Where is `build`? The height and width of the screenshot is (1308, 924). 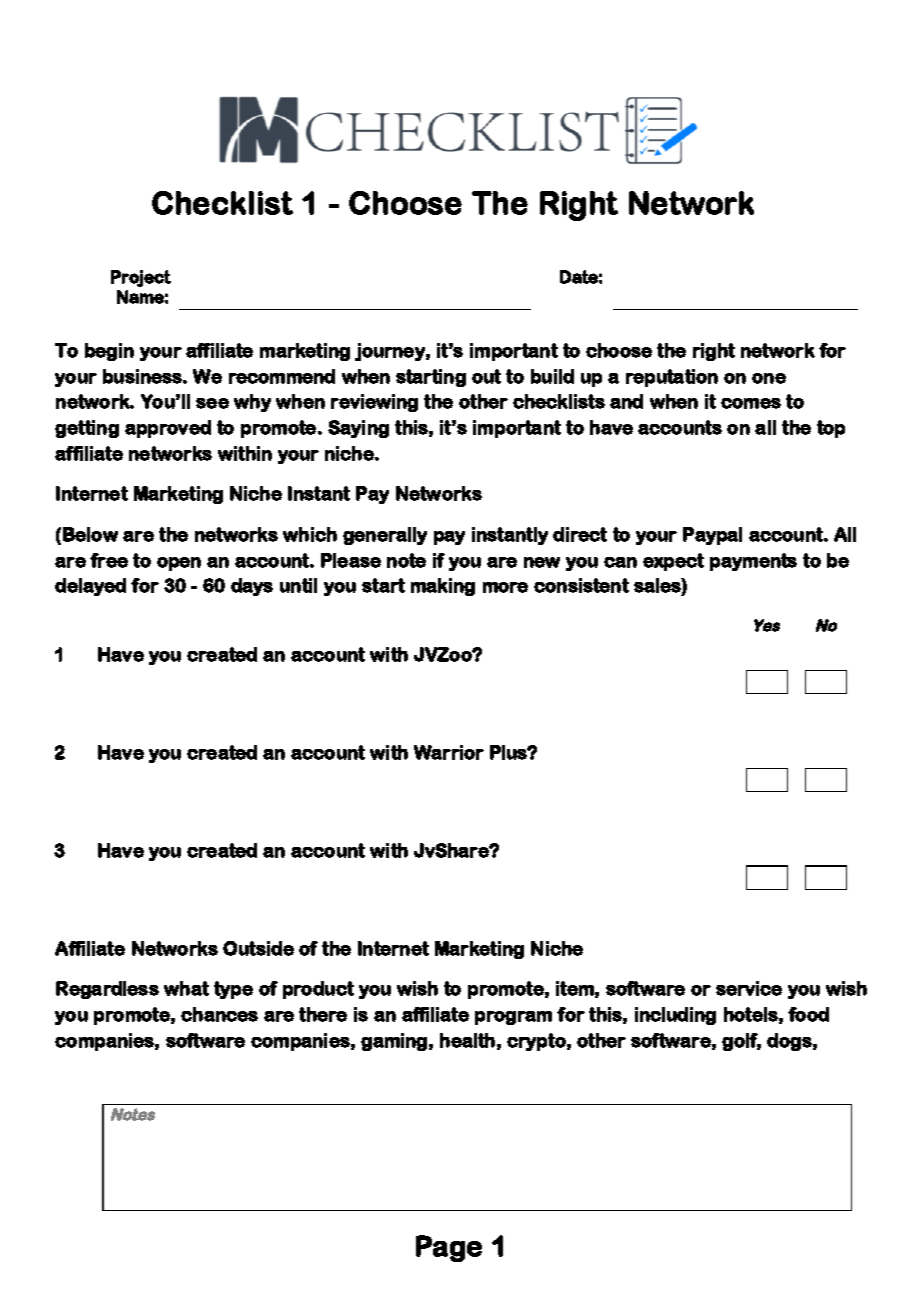
build is located at coordinates (552, 376).
